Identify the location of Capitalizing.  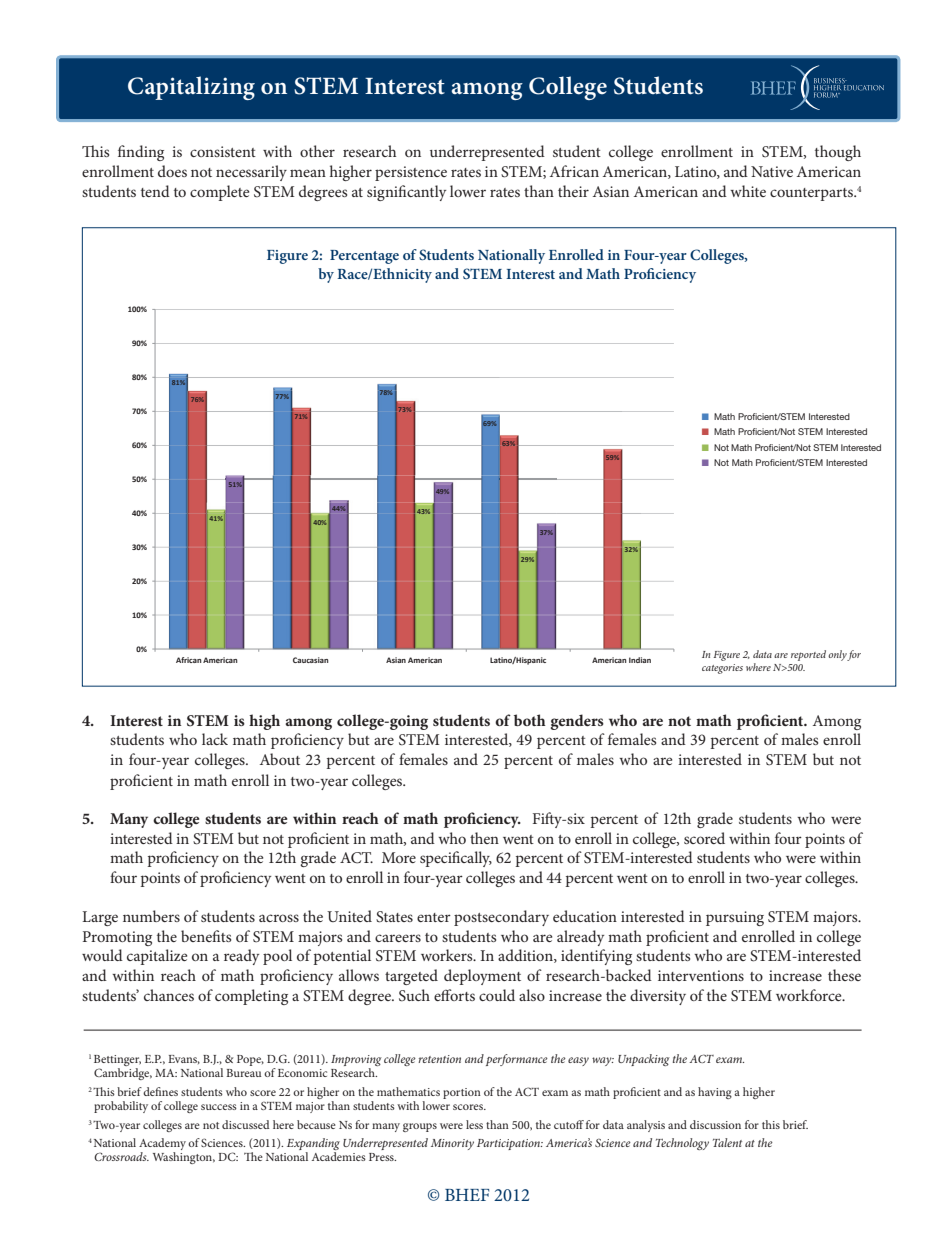
(191, 88).
